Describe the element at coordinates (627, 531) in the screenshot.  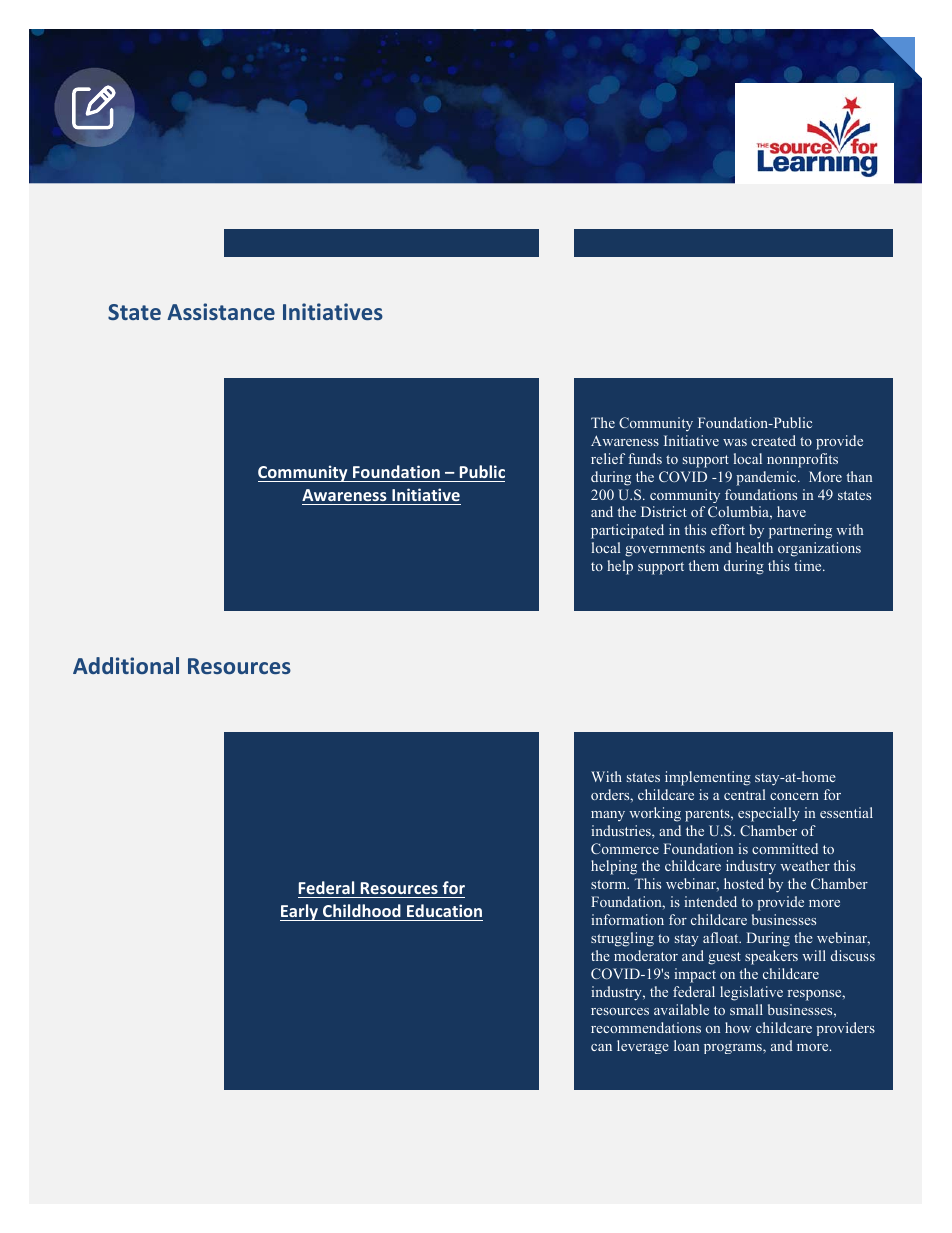
I see `participated` at that location.
